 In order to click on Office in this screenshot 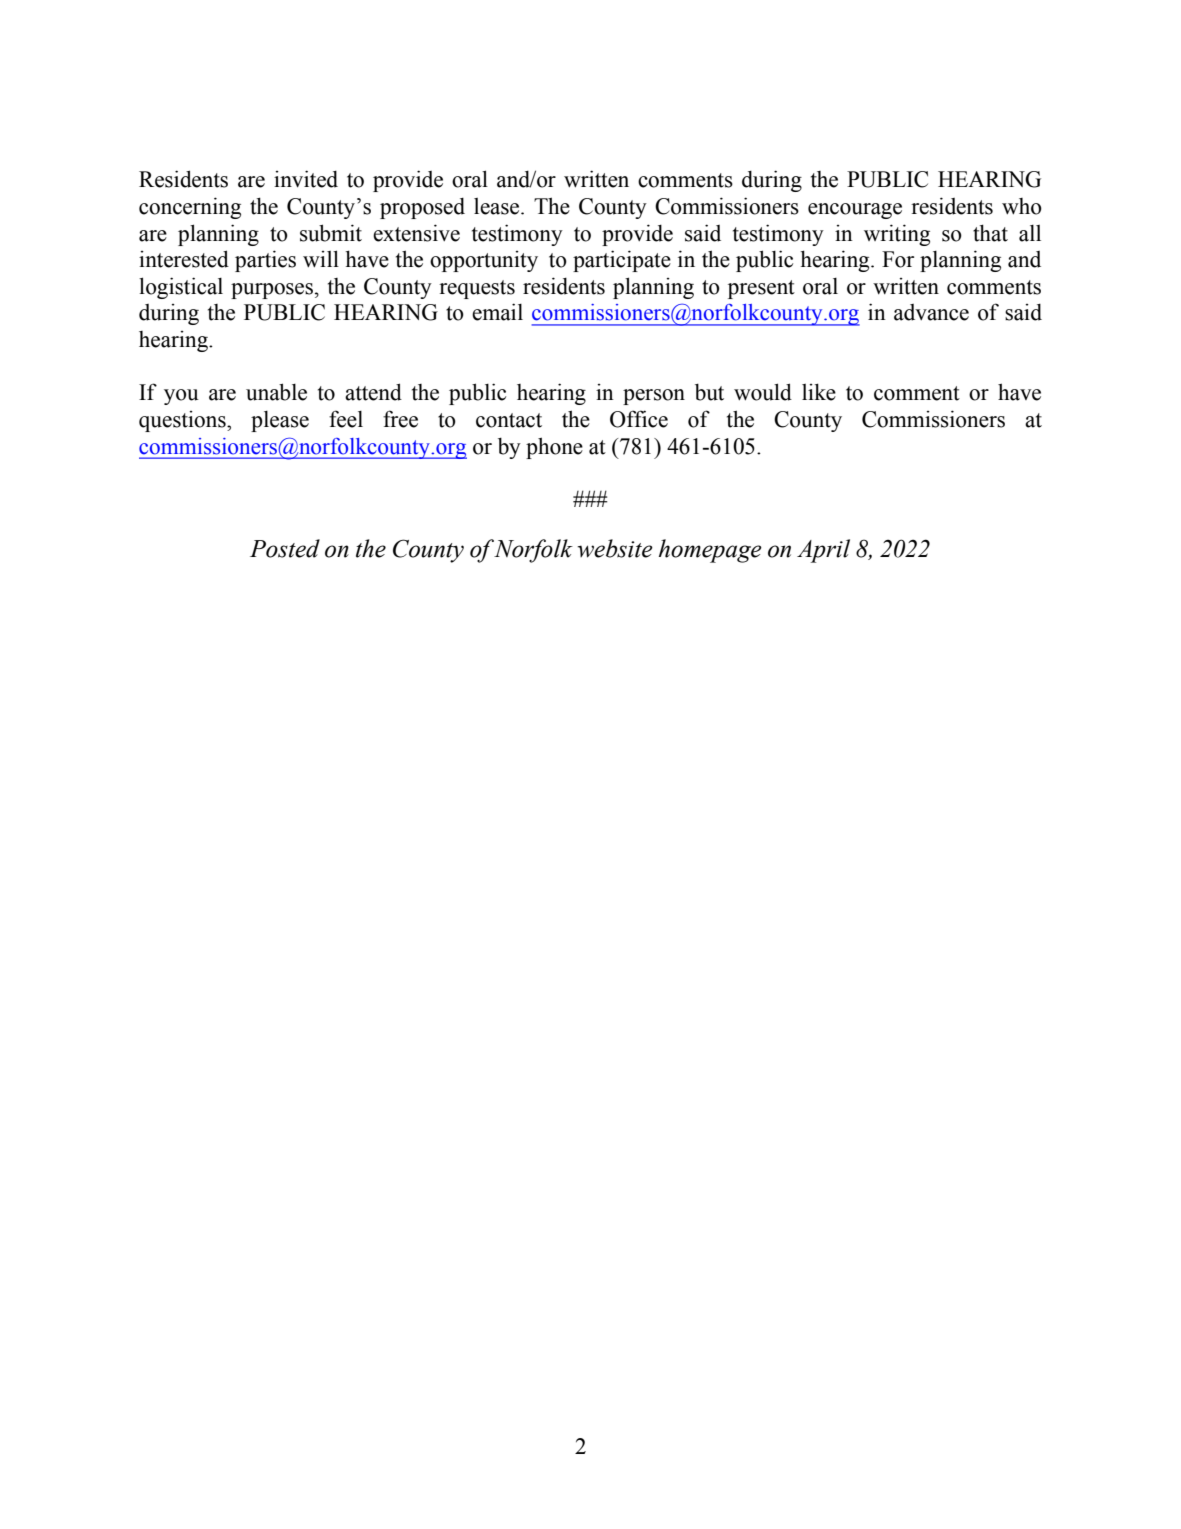, I will do `click(639, 419)`.
